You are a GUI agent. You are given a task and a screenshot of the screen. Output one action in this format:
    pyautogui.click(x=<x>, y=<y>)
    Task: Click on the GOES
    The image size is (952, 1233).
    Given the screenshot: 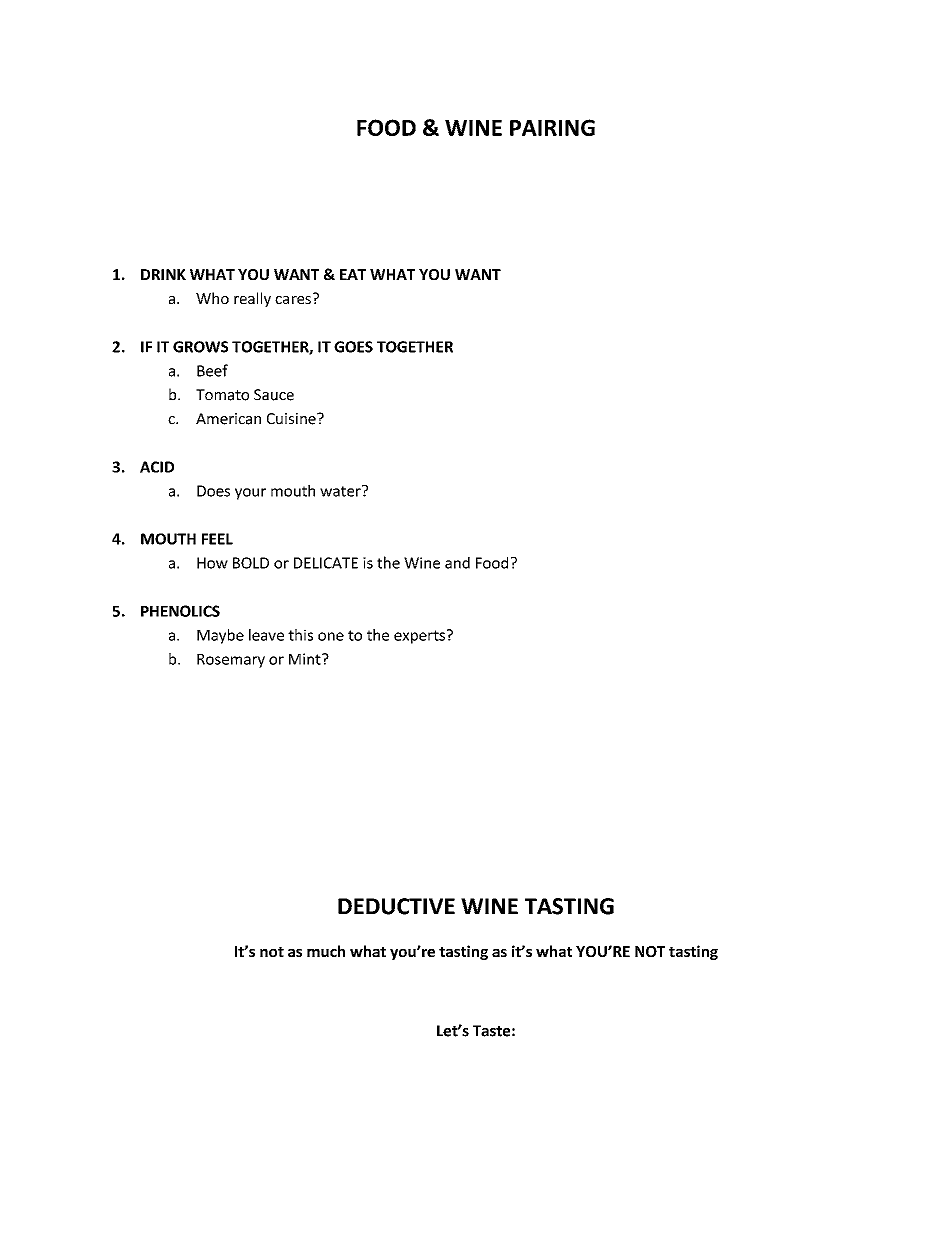 What is the action you would take?
    pyautogui.click(x=353, y=347)
